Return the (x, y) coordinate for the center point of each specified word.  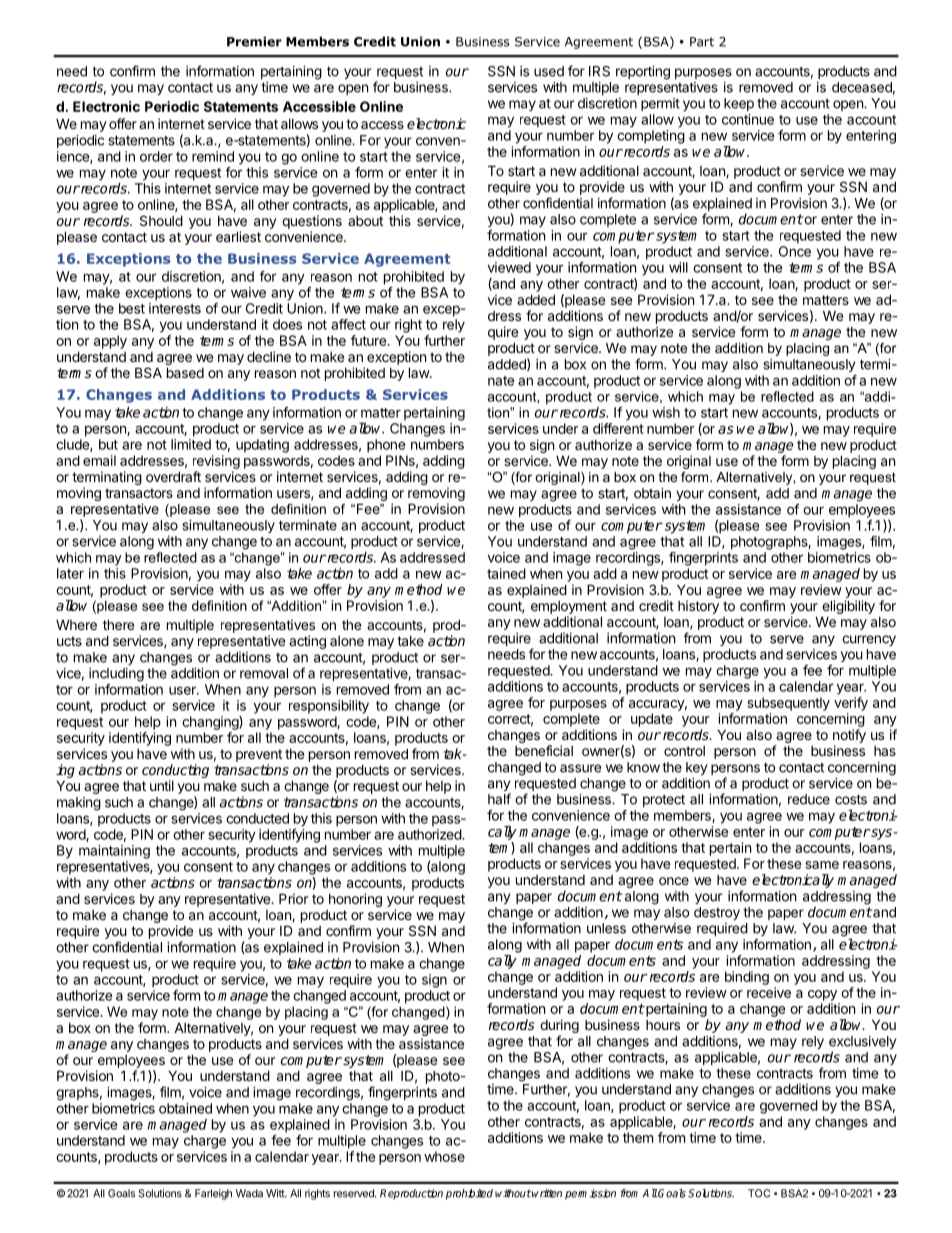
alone (347, 641)
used (549, 71)
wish (666, 412)
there (118, 624)
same (822, 865)
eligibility (848, 607)
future (369, 340)
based (185, 372)
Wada (249, 1193)
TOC (759, 1193)
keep (739, 104)
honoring (355, 900)
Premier (254, 41)
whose (444, 1156)
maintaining (114, 852)
